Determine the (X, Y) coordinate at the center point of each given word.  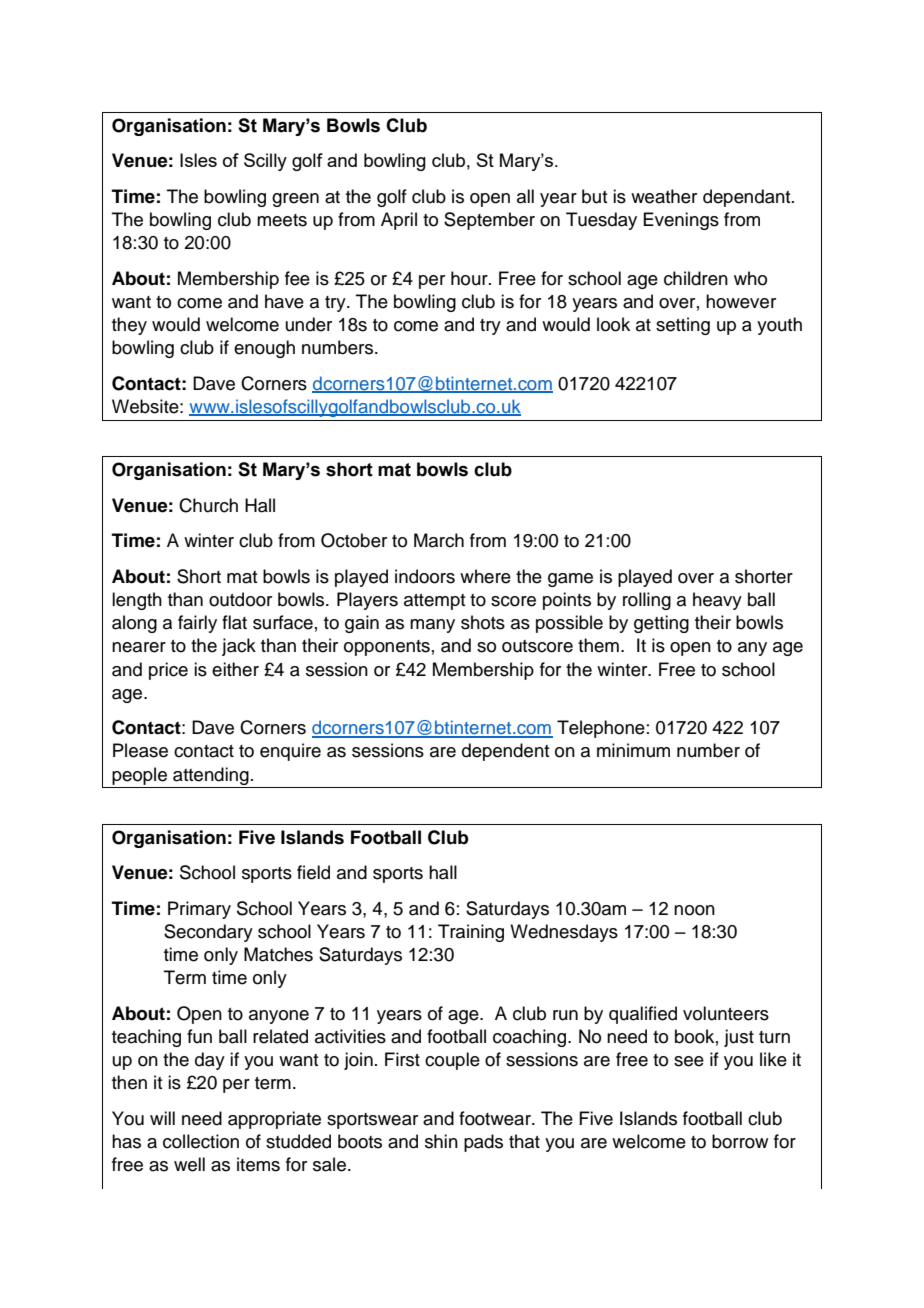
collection (201, 1141)
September (489, 221)
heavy (717, 601)
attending (211, 776)
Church (208, 505)
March (439, 540)
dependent (505, 752)
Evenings (681, 221)
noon (694, 910)
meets (282, 220)
